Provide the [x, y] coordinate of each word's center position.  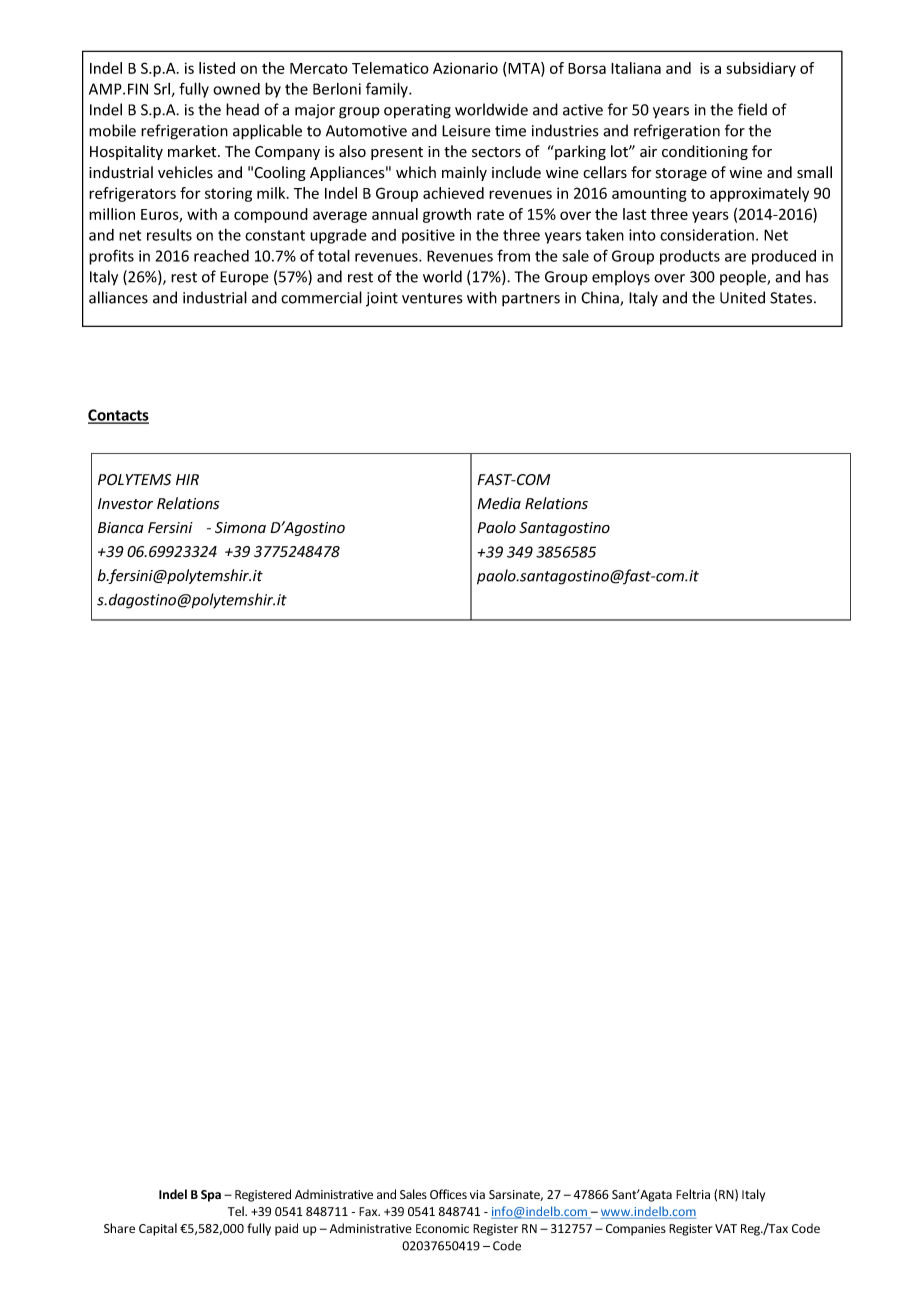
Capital [158, 1229]
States [792, 298]
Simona [240, 527]
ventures [432, 298]
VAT [726, 1228]
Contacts [118, 416]
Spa [211, 1196]
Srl [162, 89]
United [742, 297]
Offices [448, 1194]
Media [499, 503]
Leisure [466, 131]
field [752, 109]
